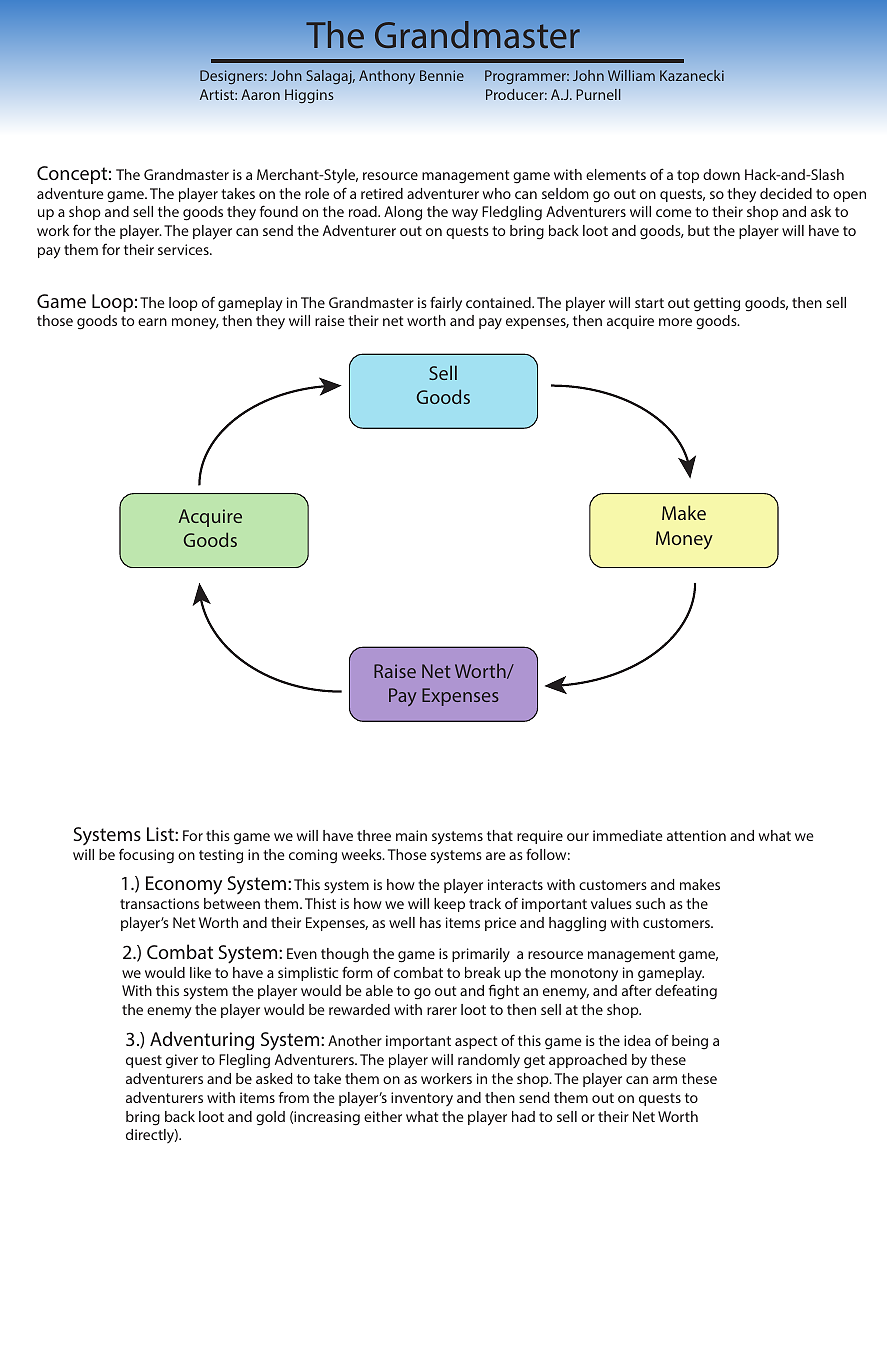  Describe the element at coordinates (221, 856) in the screenshot. I see `testing` at that location.
